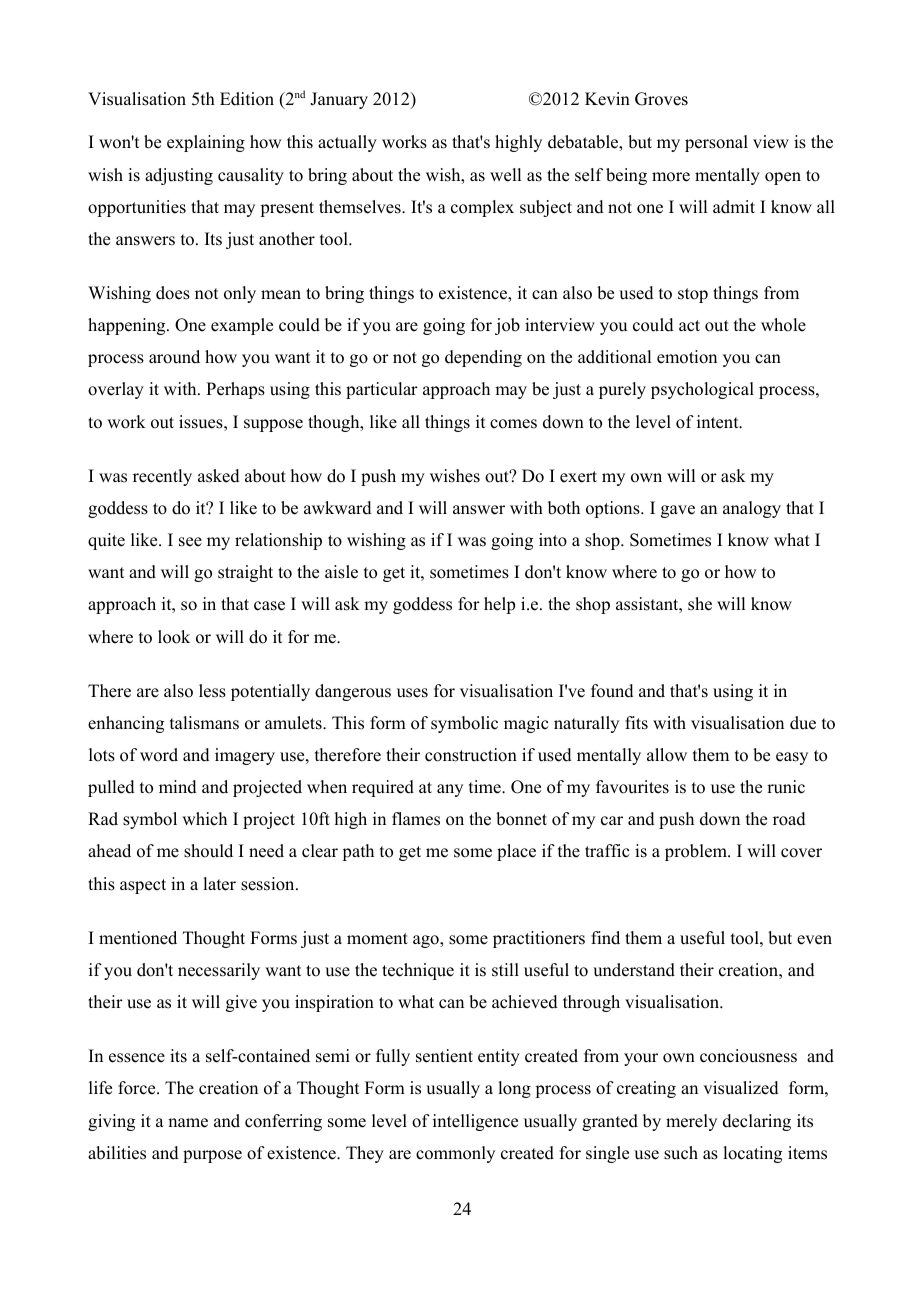  Describe the element at coordinates (505, 175) in the image. I see `well` at that location.
